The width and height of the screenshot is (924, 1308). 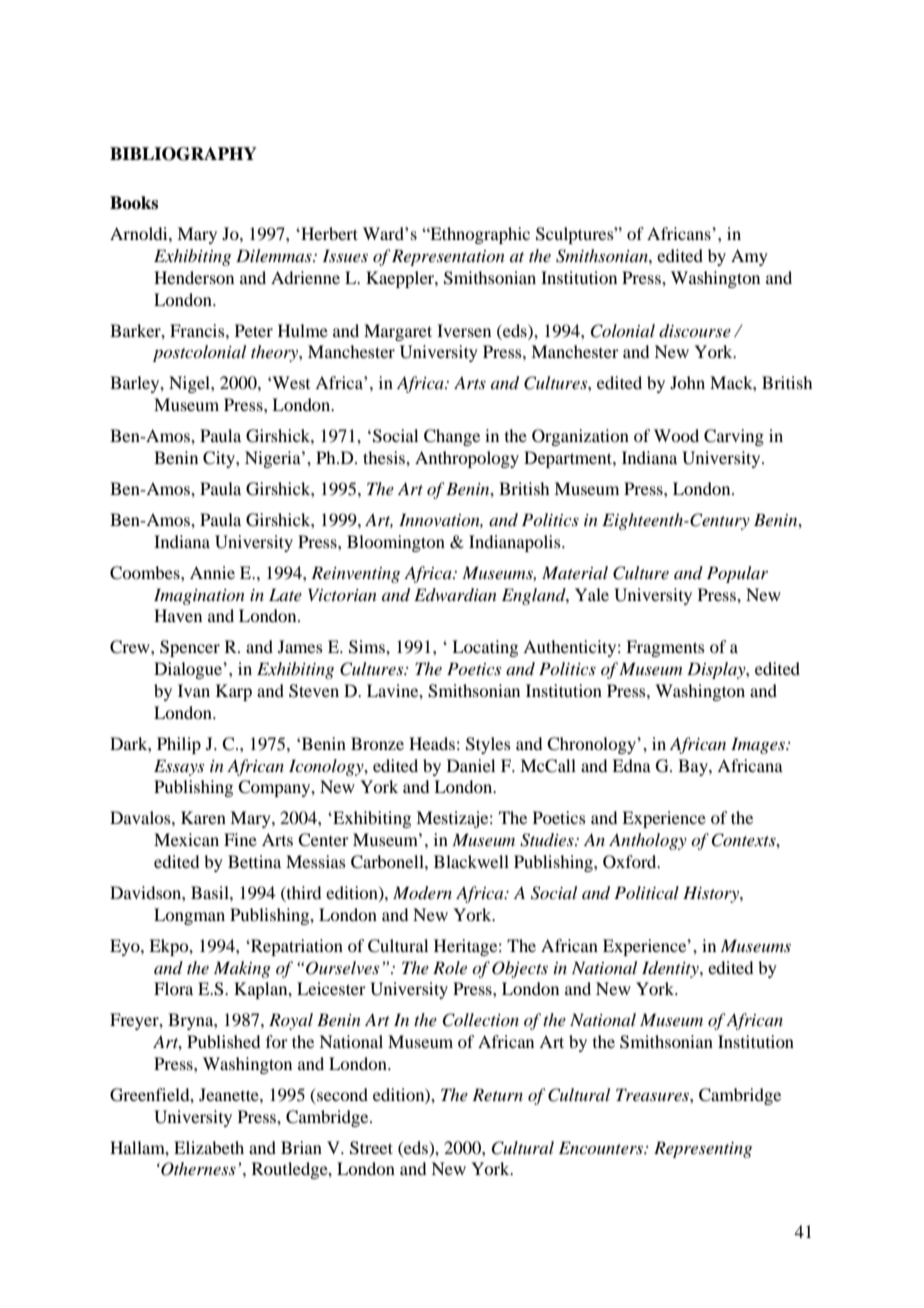 What do you see at coordinates (749, 257) in the screenshot?
I see `Amy` at bounding box center [749, 257].
